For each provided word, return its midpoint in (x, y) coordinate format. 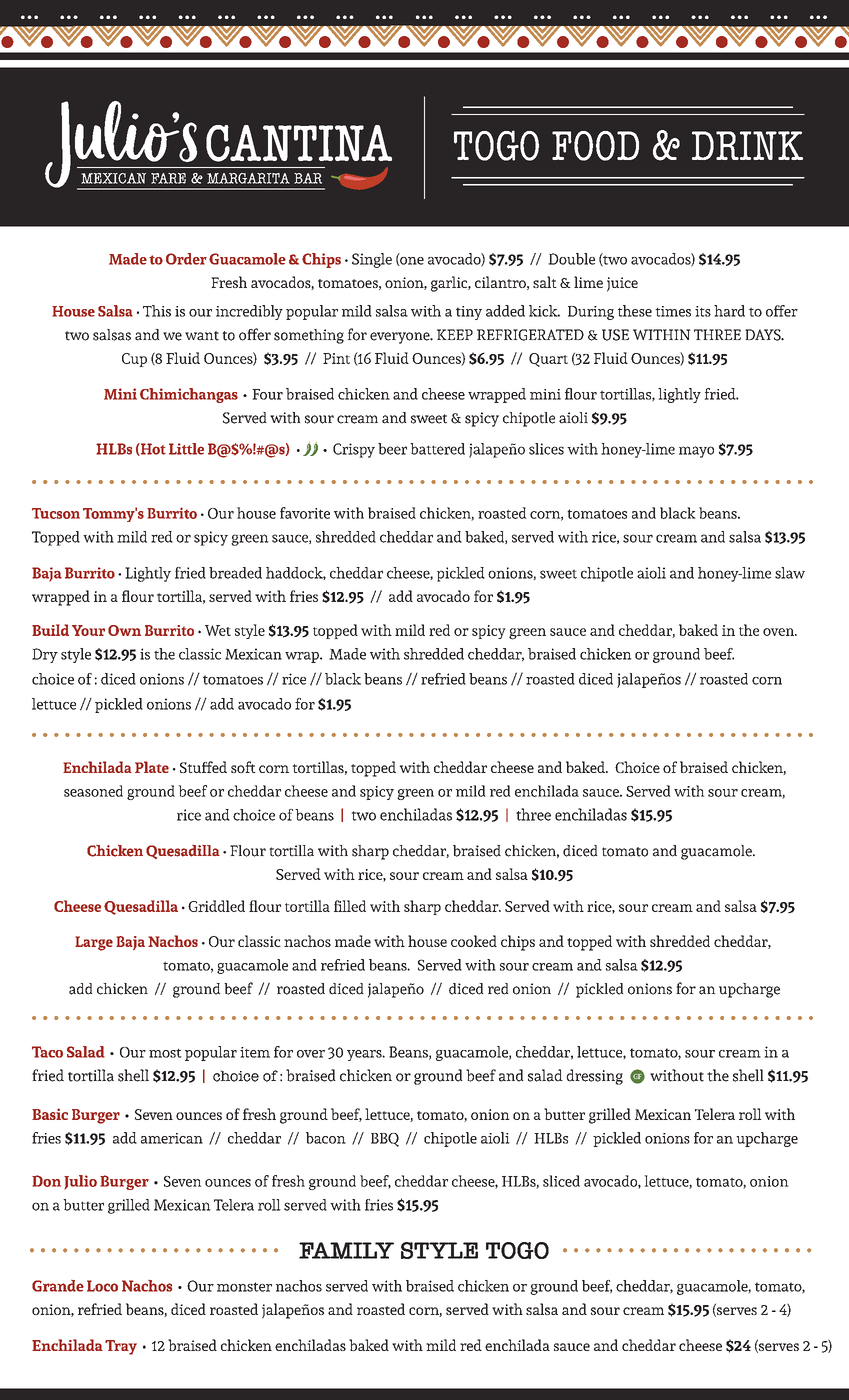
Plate (152, 767)
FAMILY (346, 1250)
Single (372, 260)
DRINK (747, 145)
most (165, 1053)
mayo (696, 452)
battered (437, 449)
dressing (594, 1077)
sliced (561, 1181)
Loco (102, 1286)
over (311, 1054)
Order (186, 259)
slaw (790, 573)
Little (186, 449)
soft (243, 767)
